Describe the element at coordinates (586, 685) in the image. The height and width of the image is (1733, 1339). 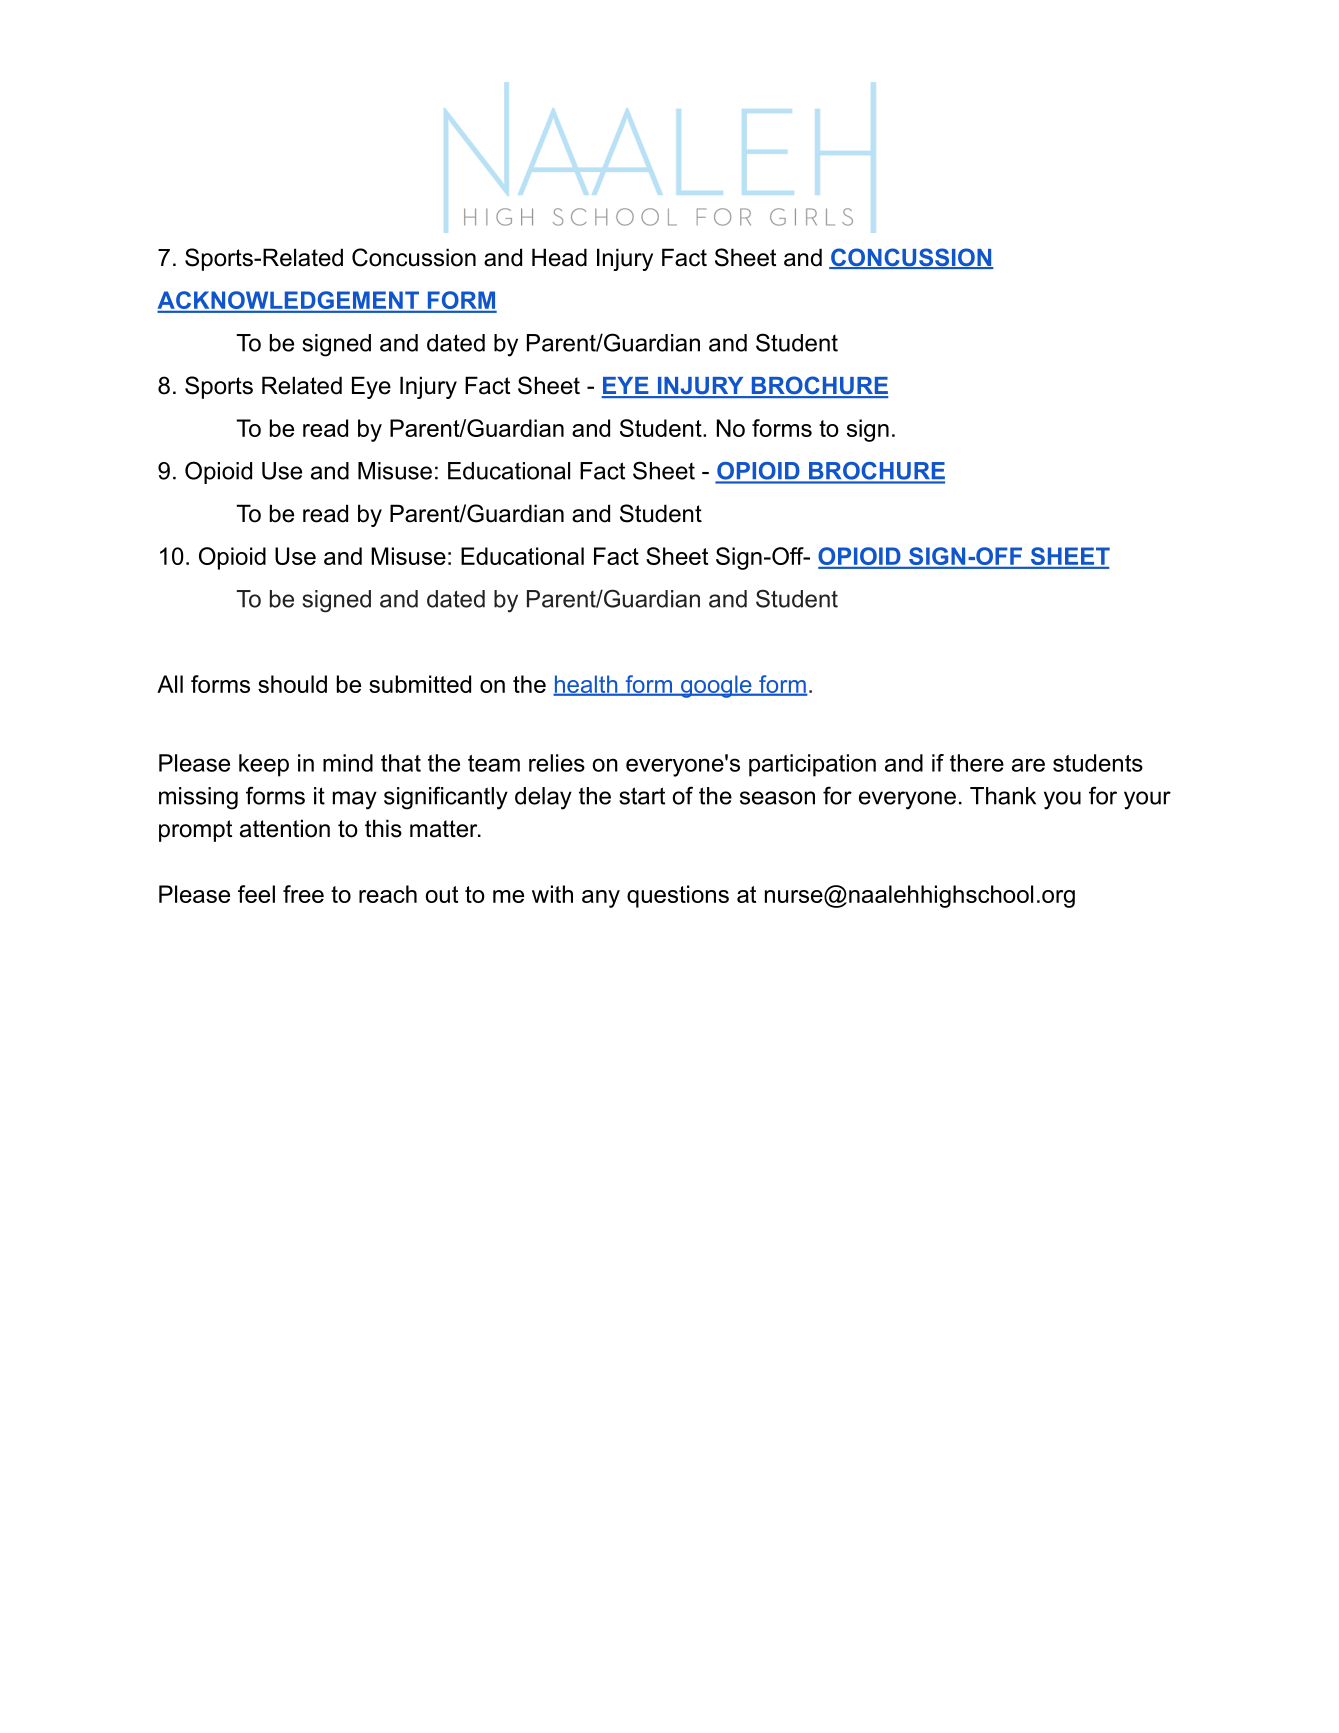
I see `health` at that location.
